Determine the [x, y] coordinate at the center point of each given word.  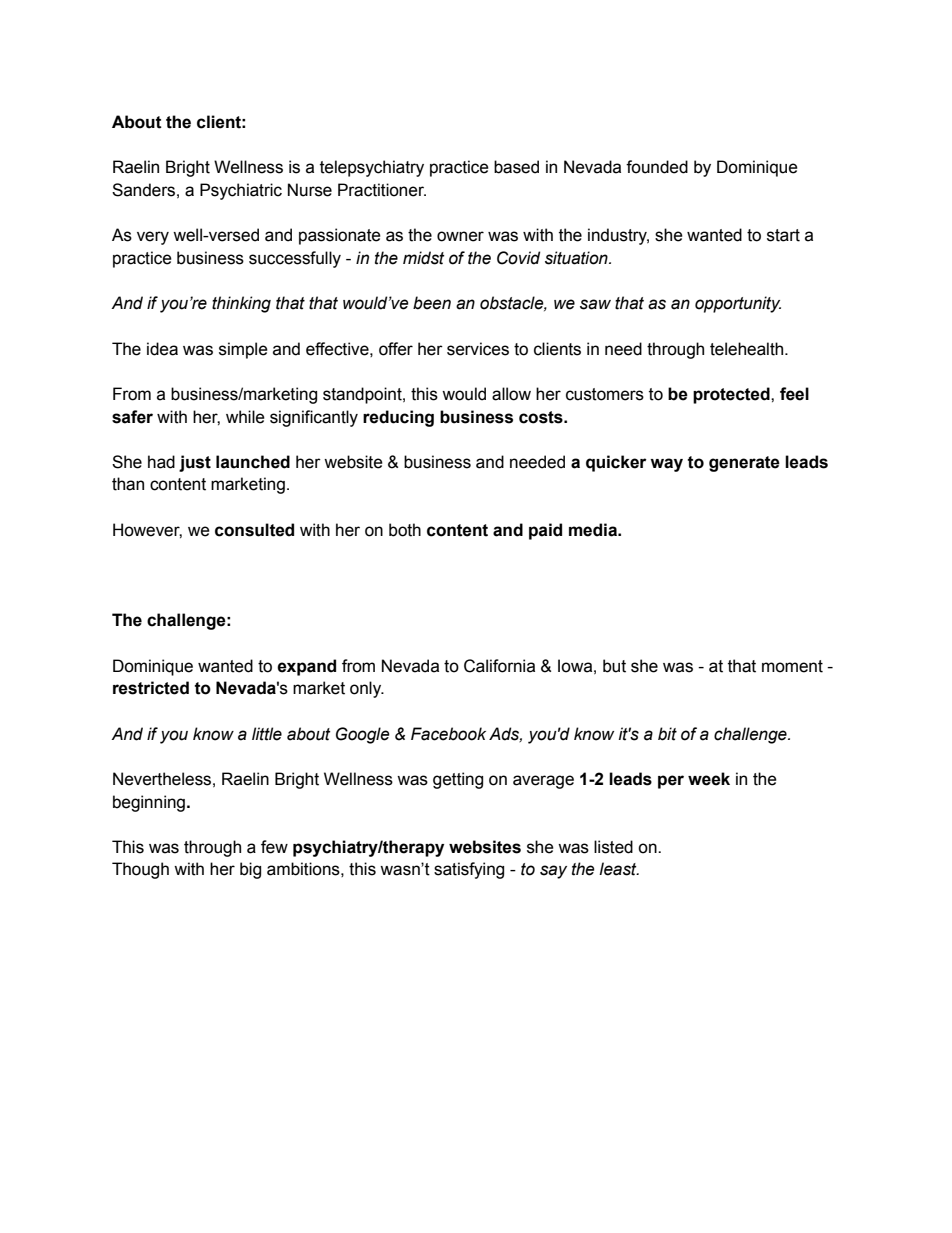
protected [732, 395]
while [245, 417]
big [250, 870]
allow [511, 394]
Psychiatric [241, 191]
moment [792, 666]
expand [306, 667]
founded [657, 167]
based [516, 167]
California [499, 666]
